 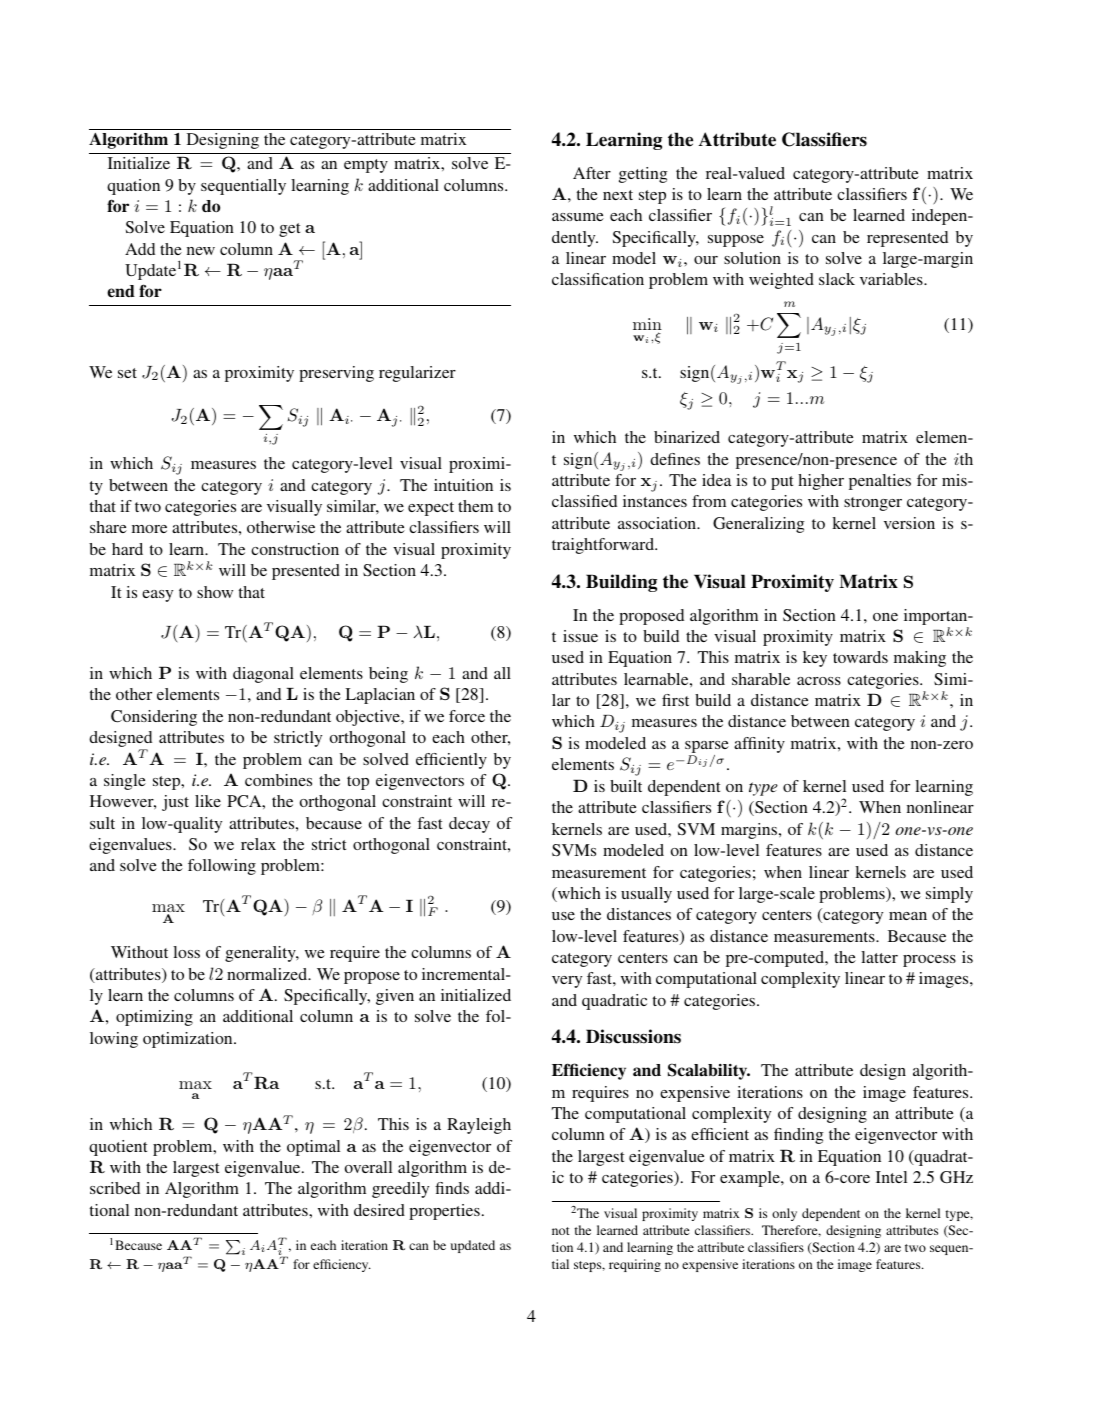 I want to click on assume, so click(x=578, y=217).
